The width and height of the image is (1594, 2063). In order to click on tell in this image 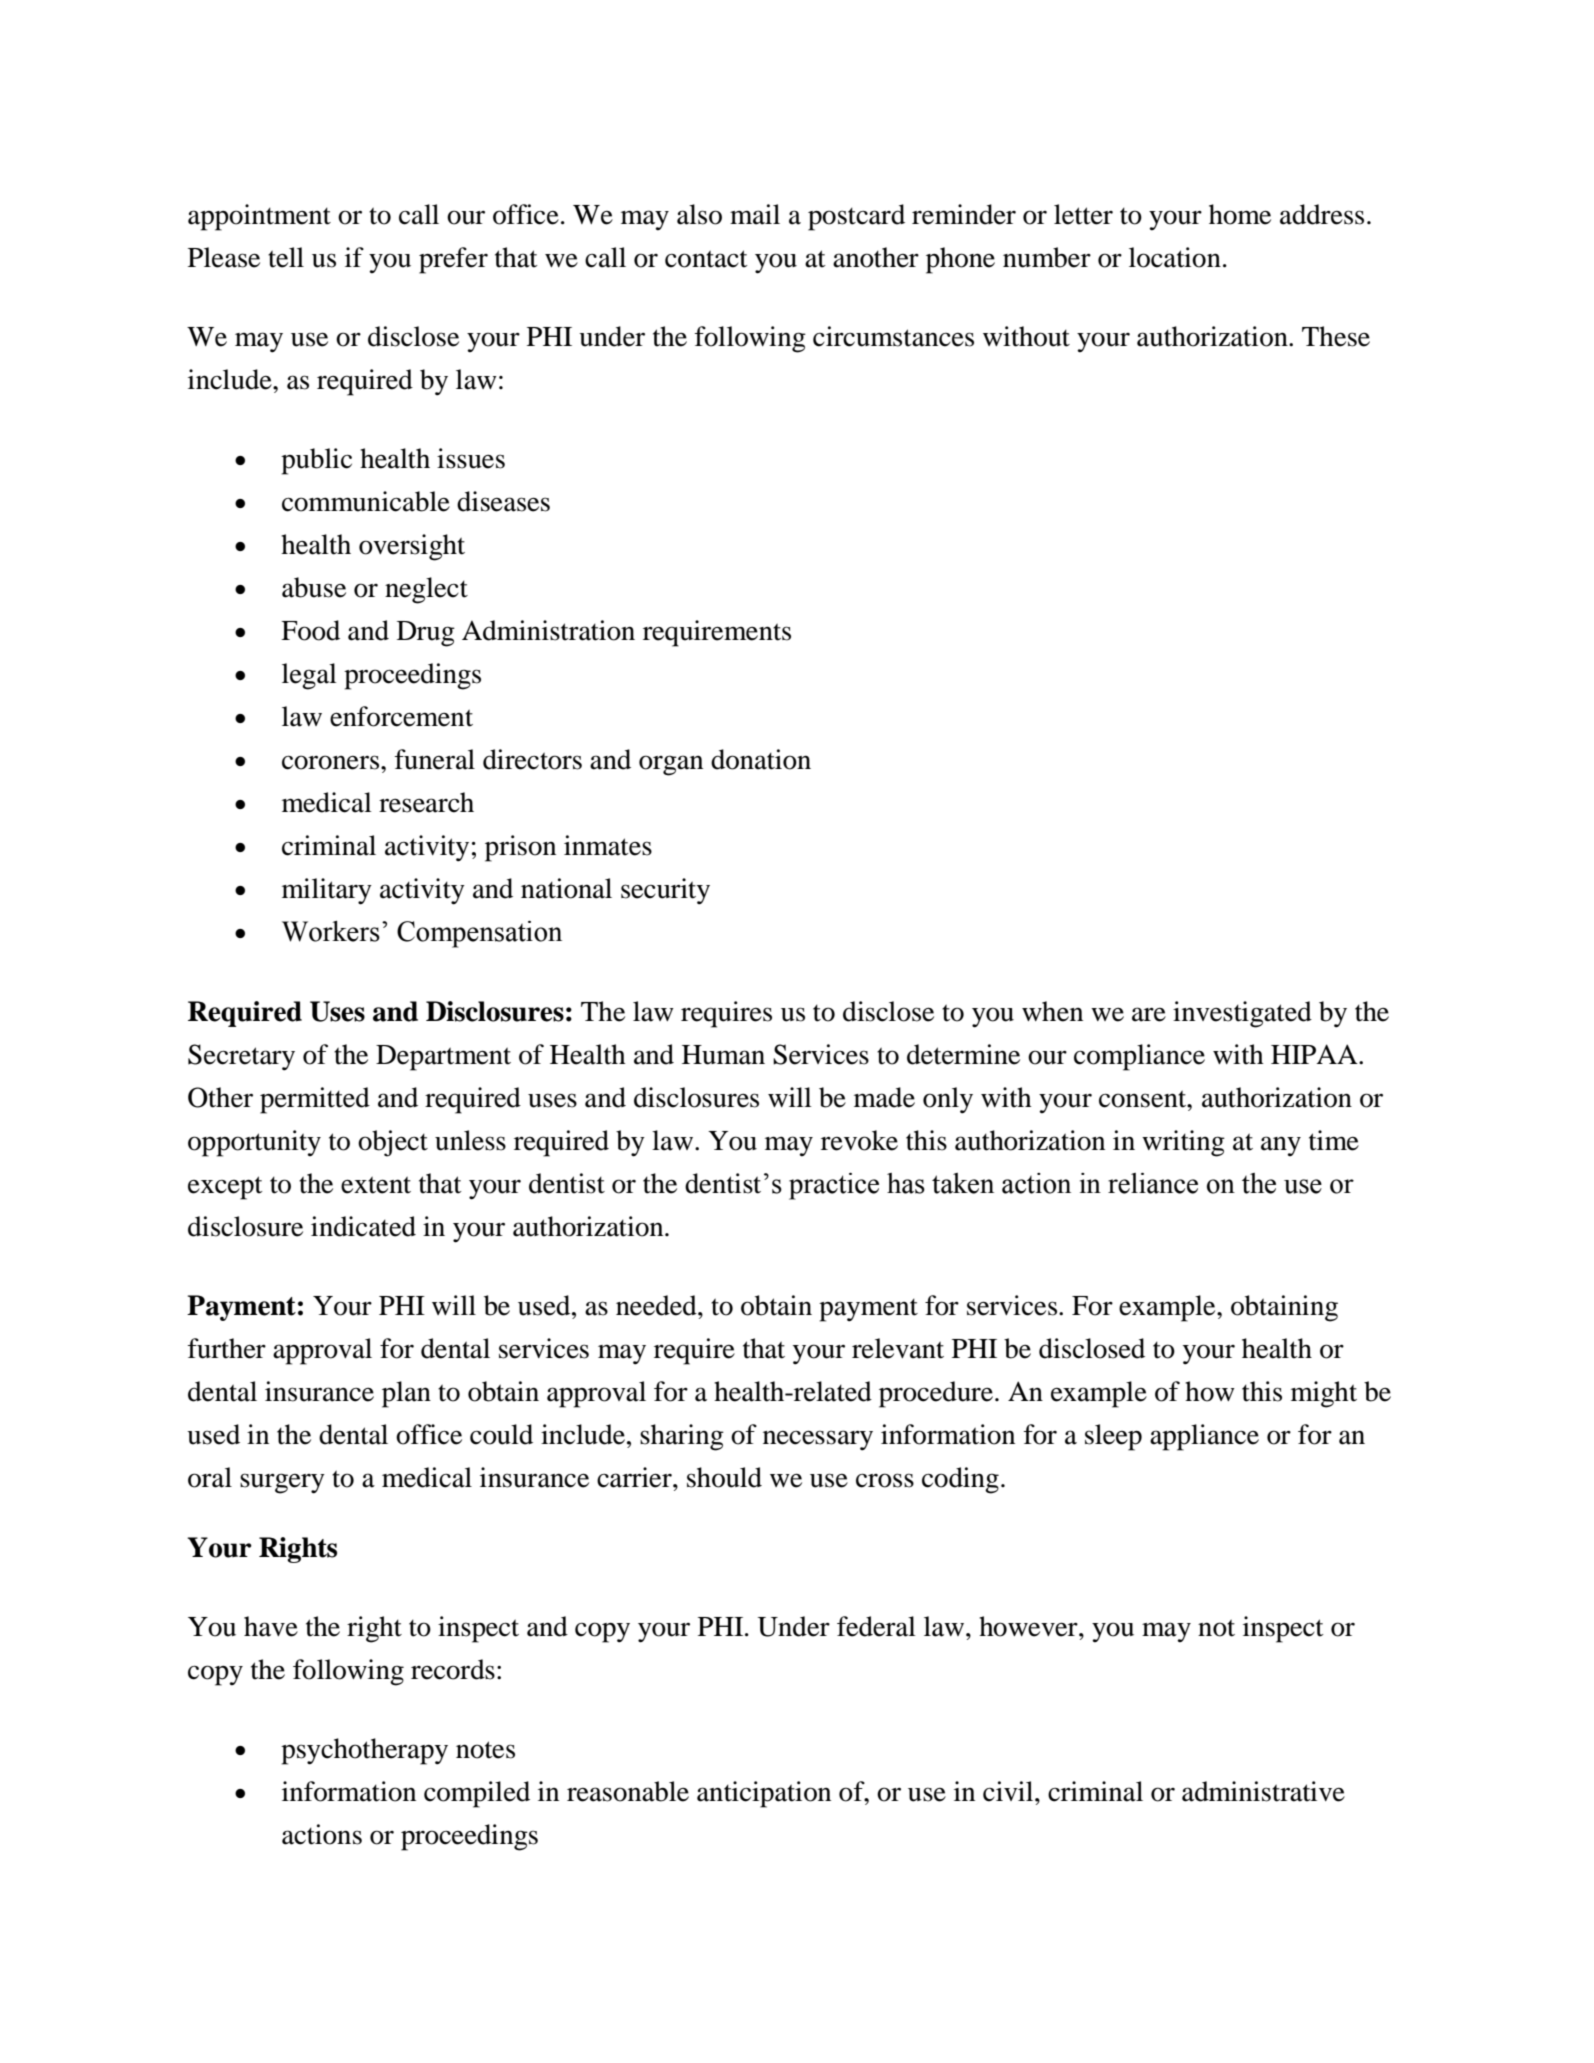, I will do `click(286, 257)`.
